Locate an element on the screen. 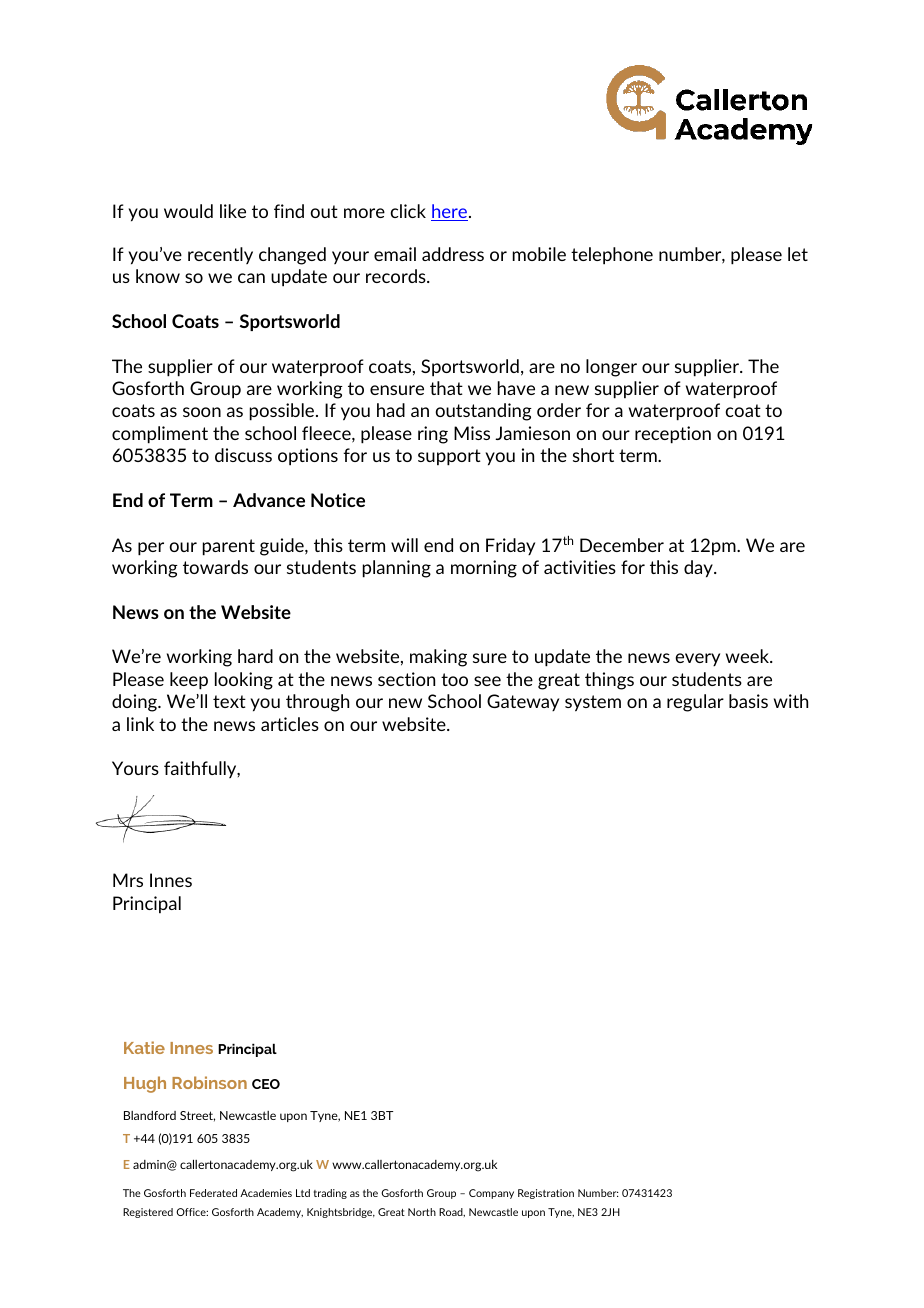 The image size is (924, 1308). discuss is located at coordinates (243, 455).
